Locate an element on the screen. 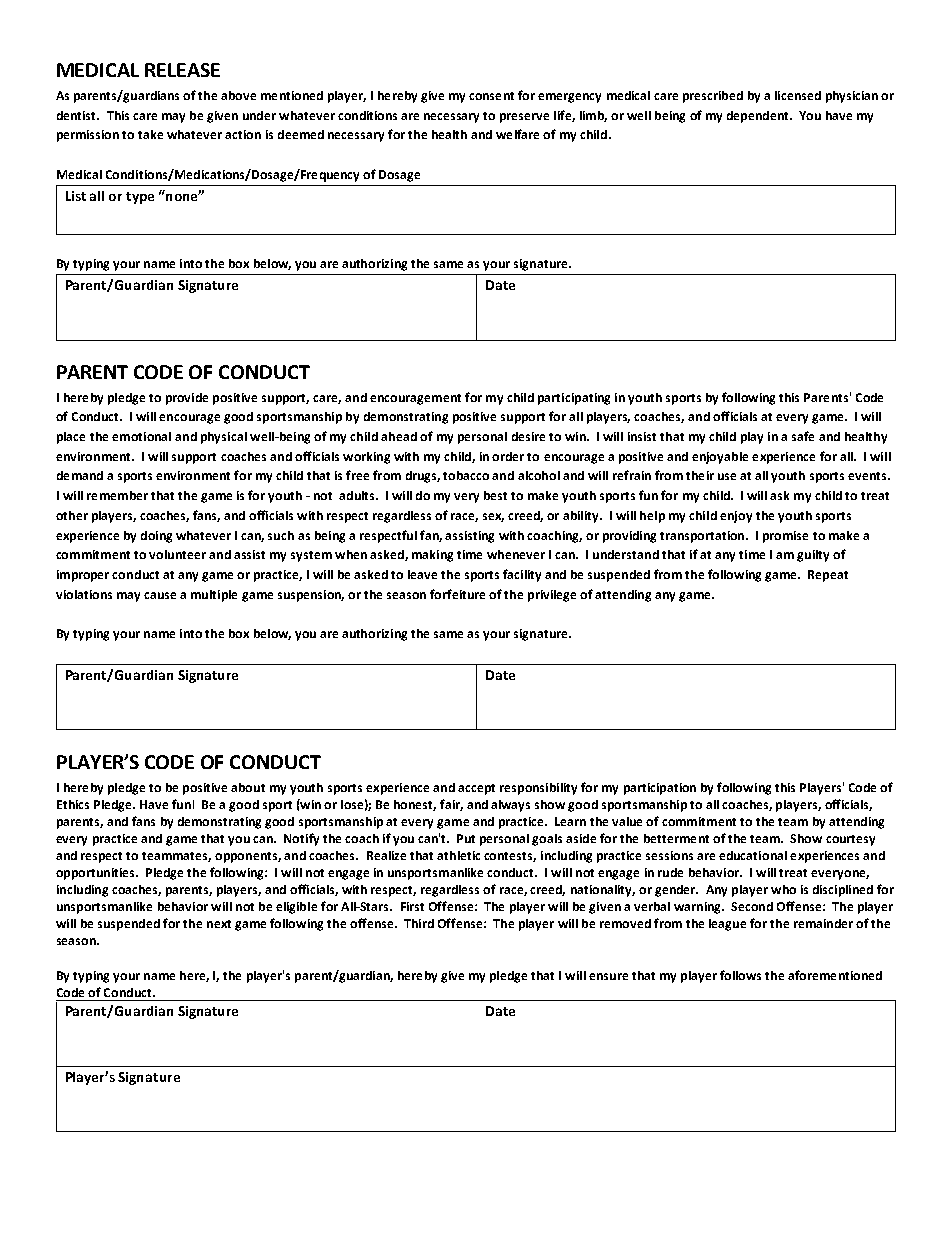  participating is located at coordinates (574, 399).
